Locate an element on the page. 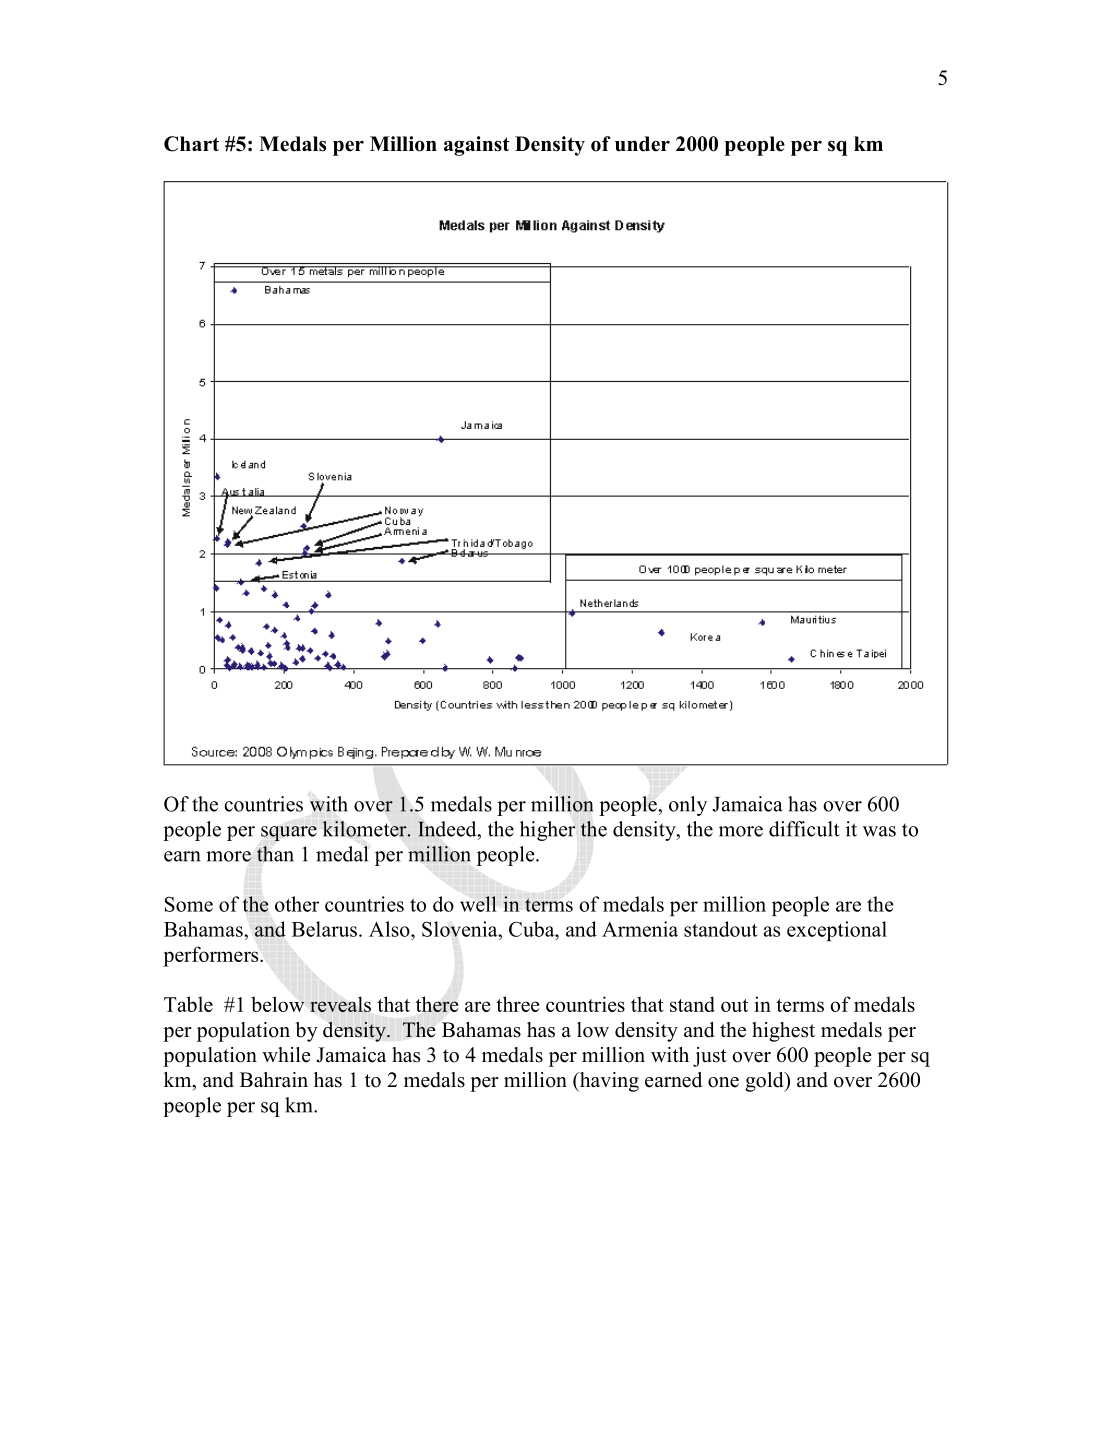 Image resolution: width=1112 pixels, height=1440 pixels. square is located at coordinates (289, 833).
